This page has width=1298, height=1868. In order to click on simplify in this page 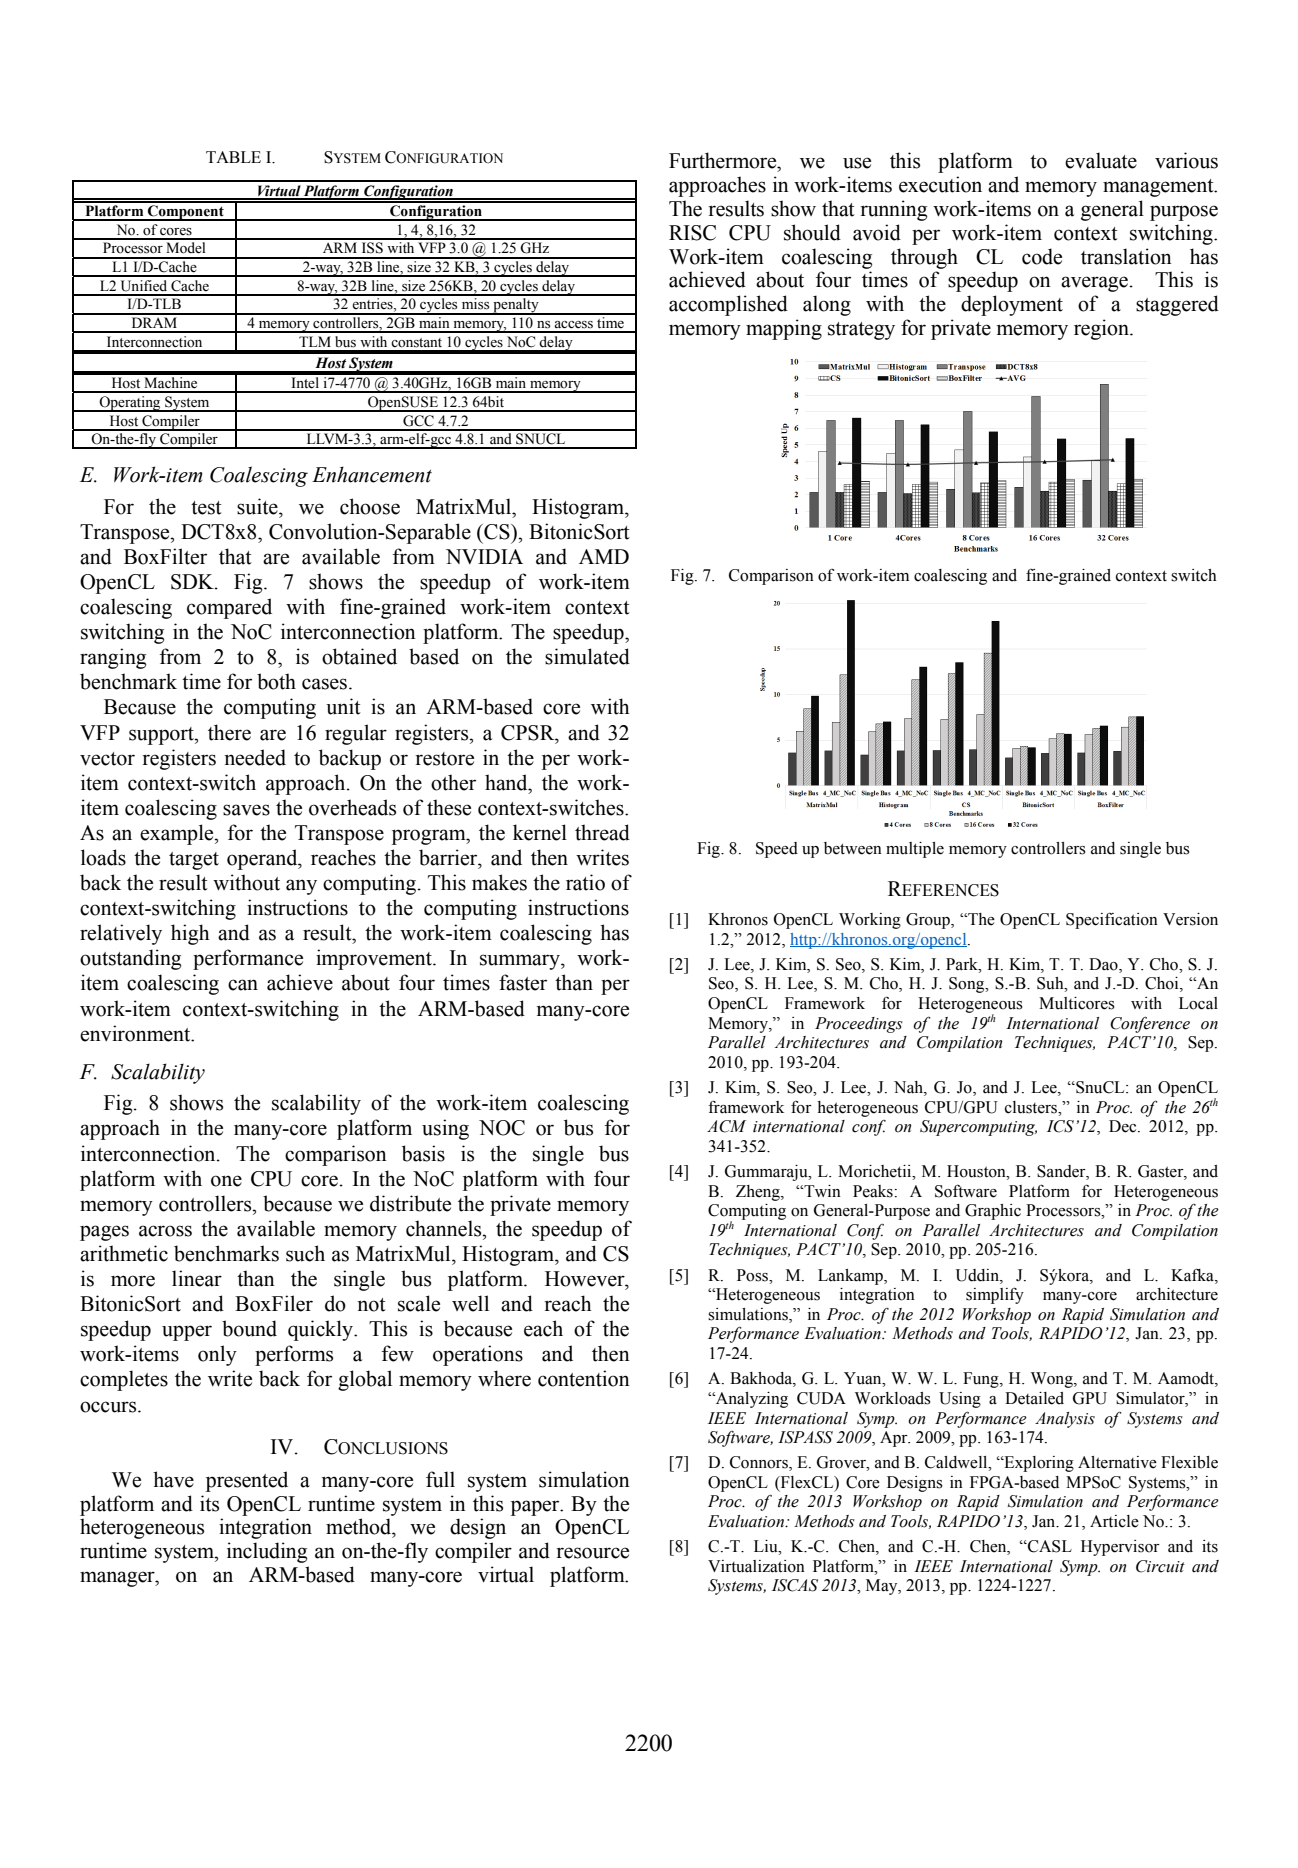, I will do `click(995, 1295)`.
